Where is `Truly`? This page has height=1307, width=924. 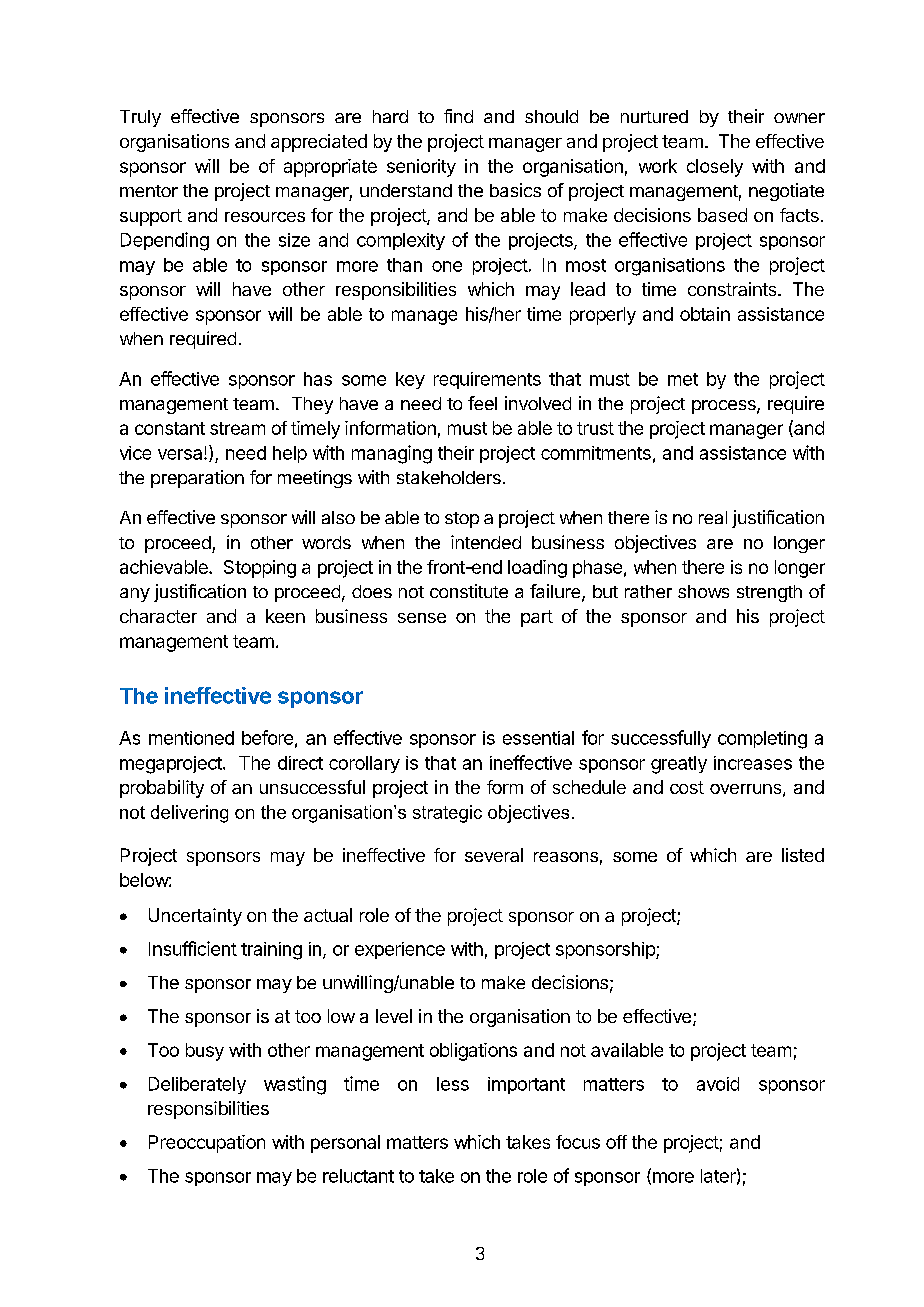 Truly is located at coordinates (140, 118).
